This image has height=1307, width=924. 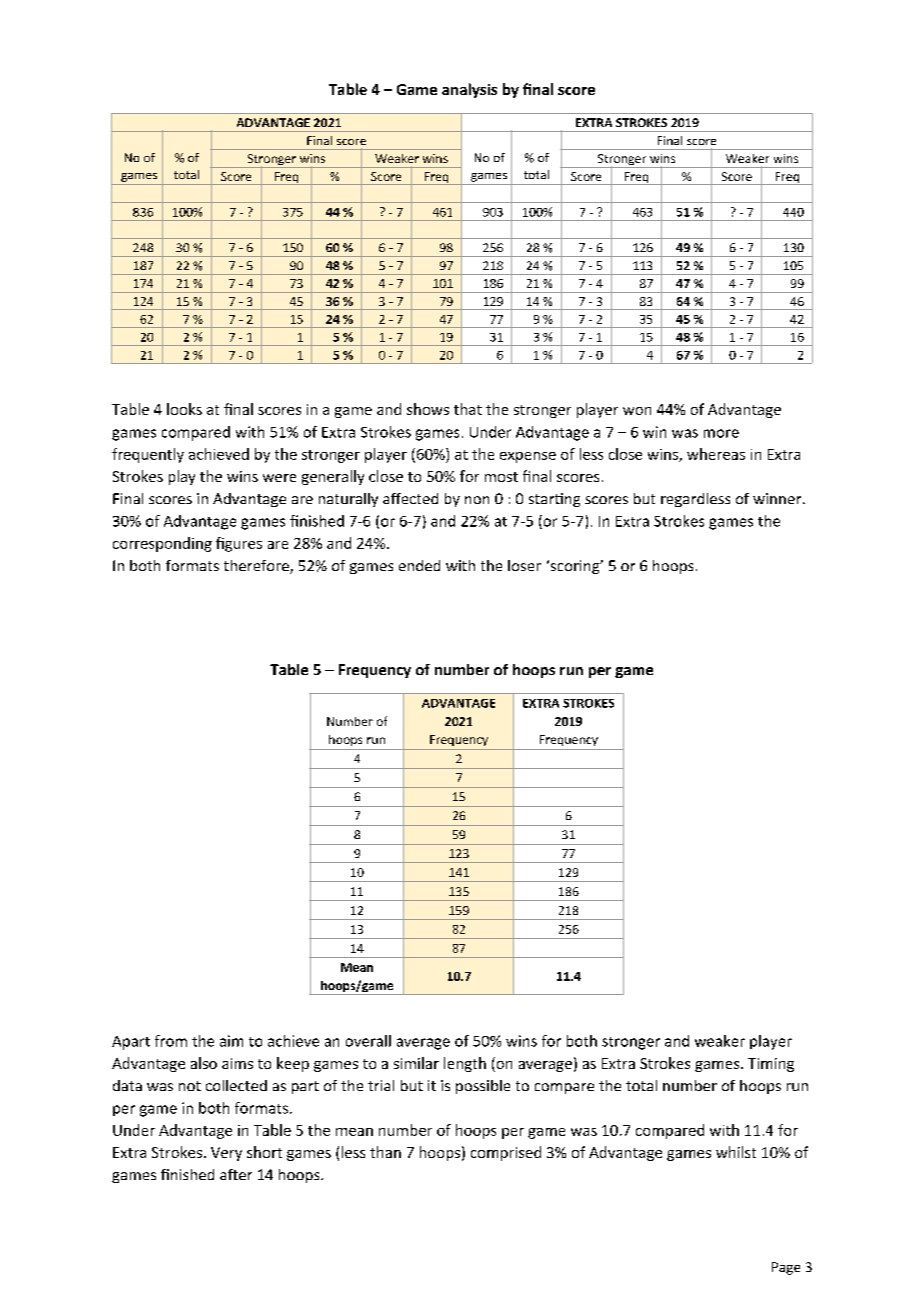 I want to click on that, so click(x=468, y=409).
